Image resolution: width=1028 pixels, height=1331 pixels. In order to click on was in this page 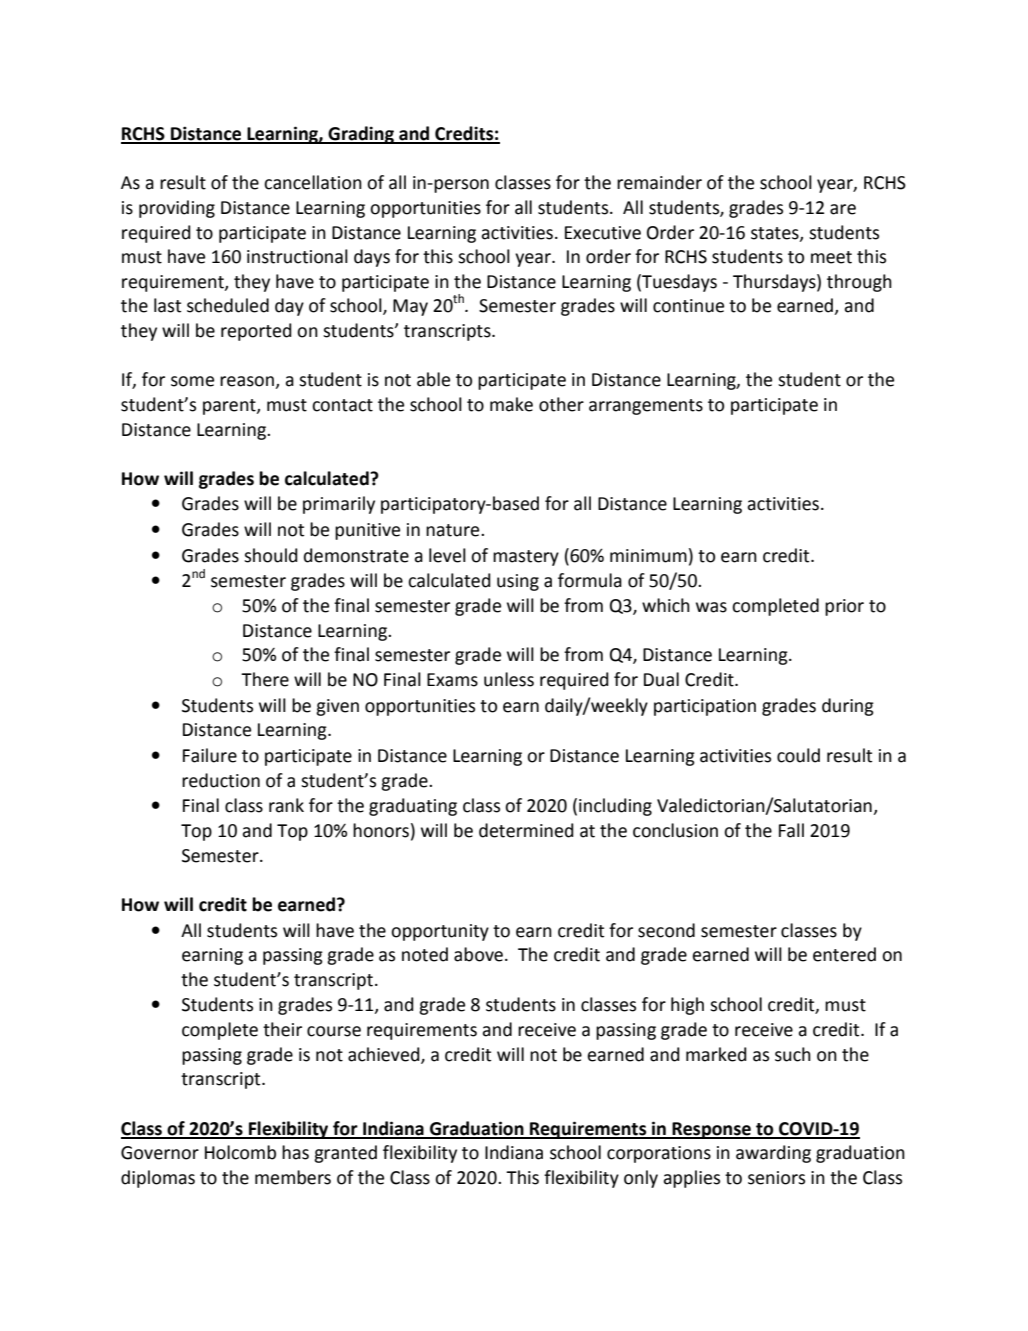, I will do `click(711, 607)`.
